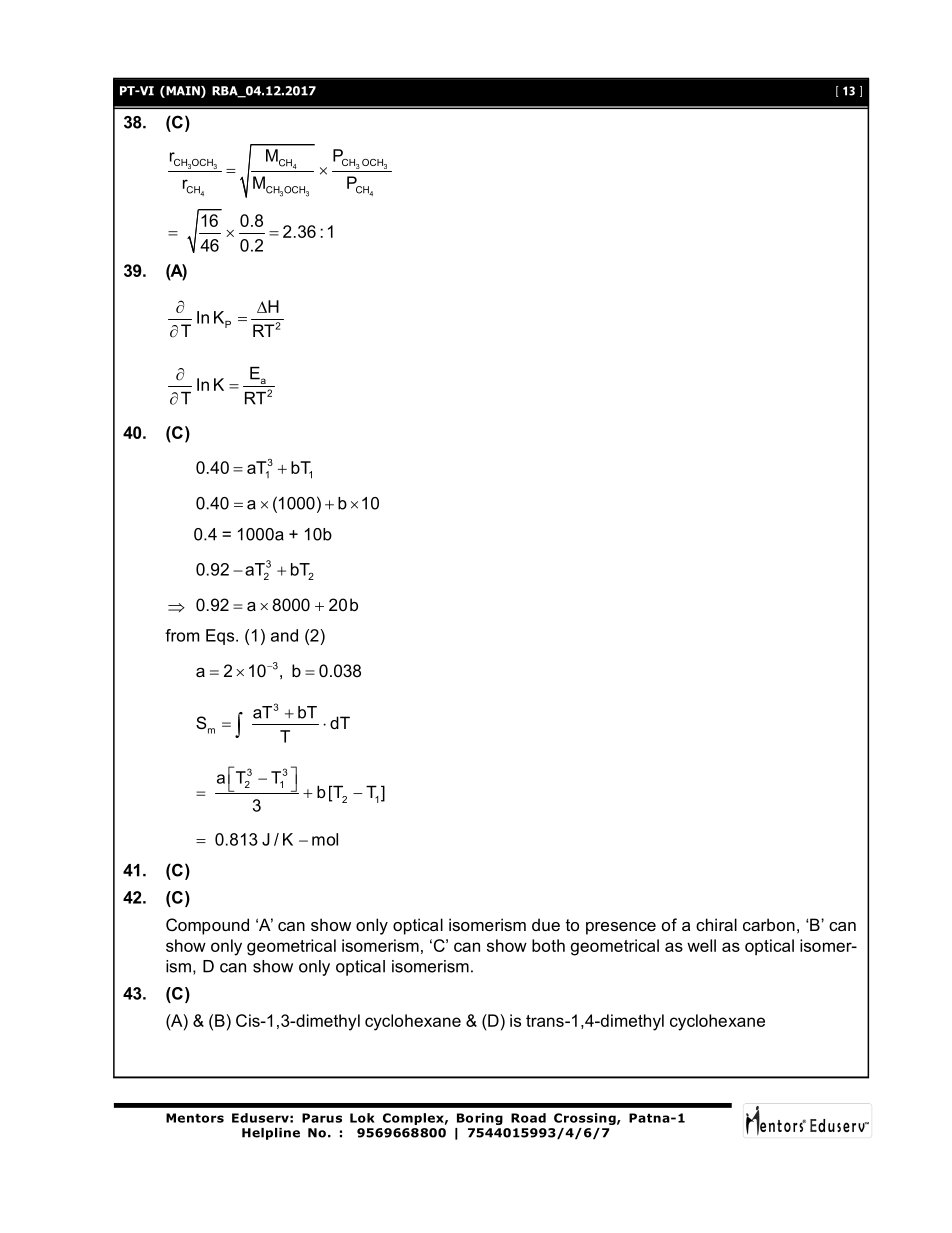 The width and height of the page is (952, 1233). What do you see at coordinates (480, 1119) in the page?
I see `Boring` at bounding box center [480, 1119].
